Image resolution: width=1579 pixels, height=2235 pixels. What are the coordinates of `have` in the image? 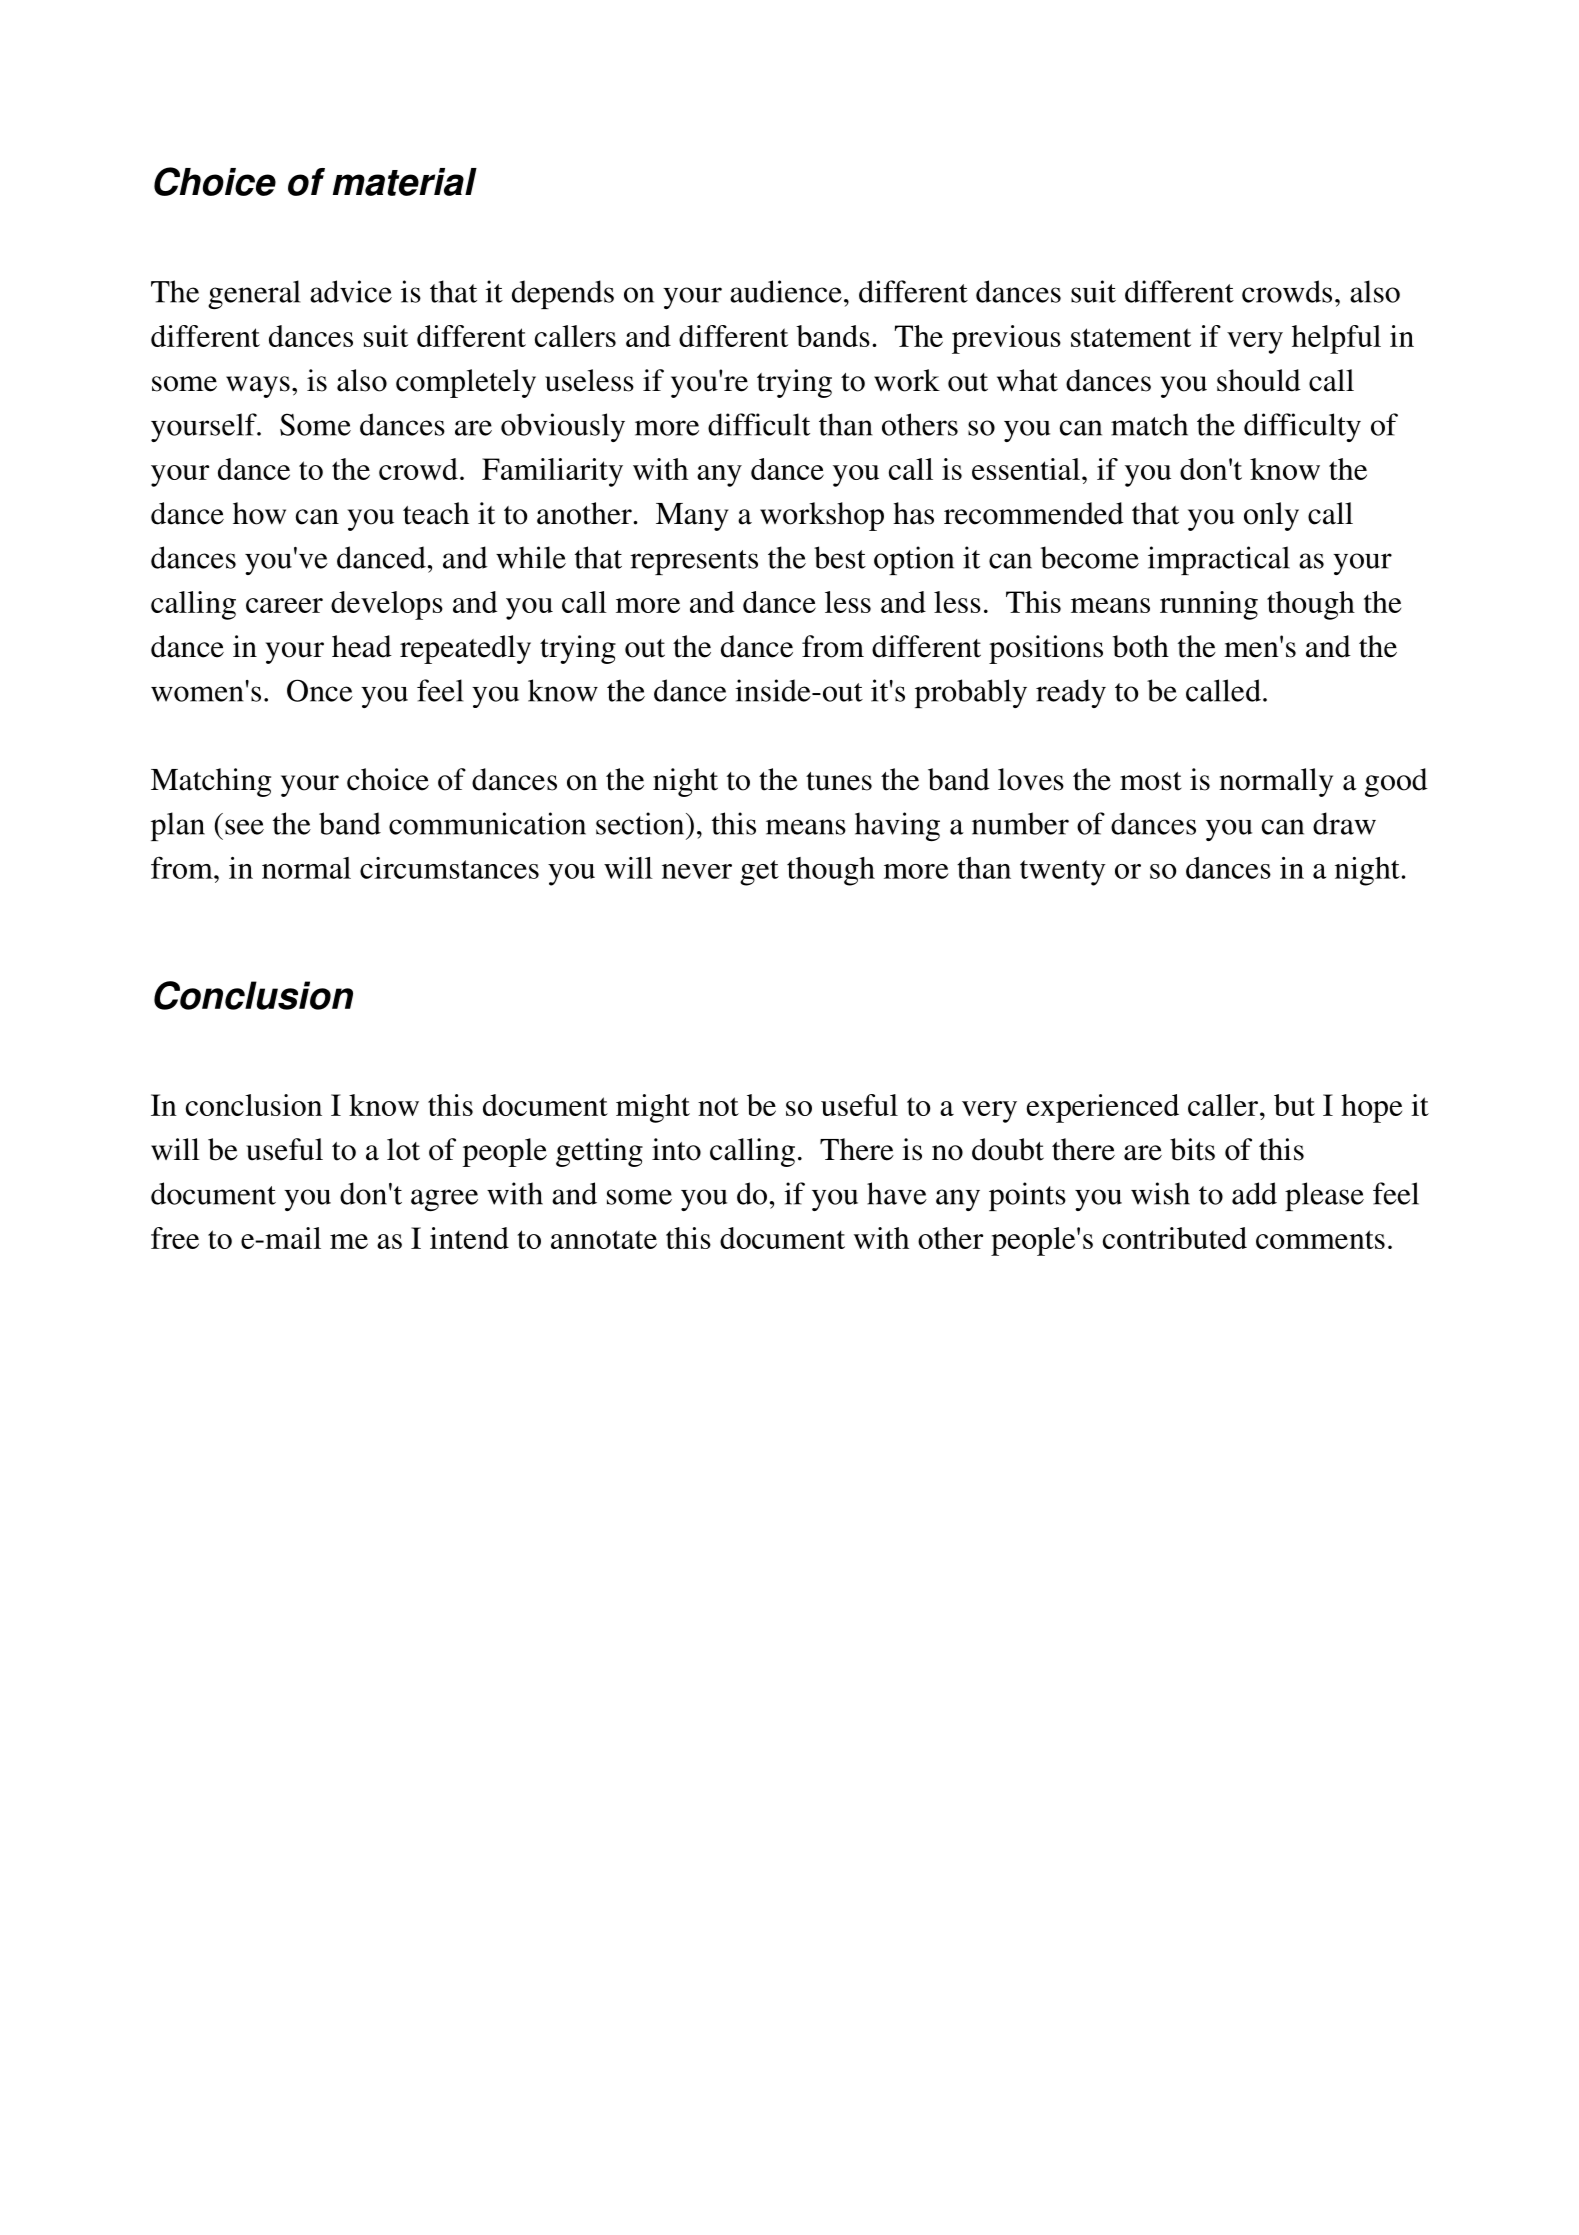 It's located at (897, 1193).
